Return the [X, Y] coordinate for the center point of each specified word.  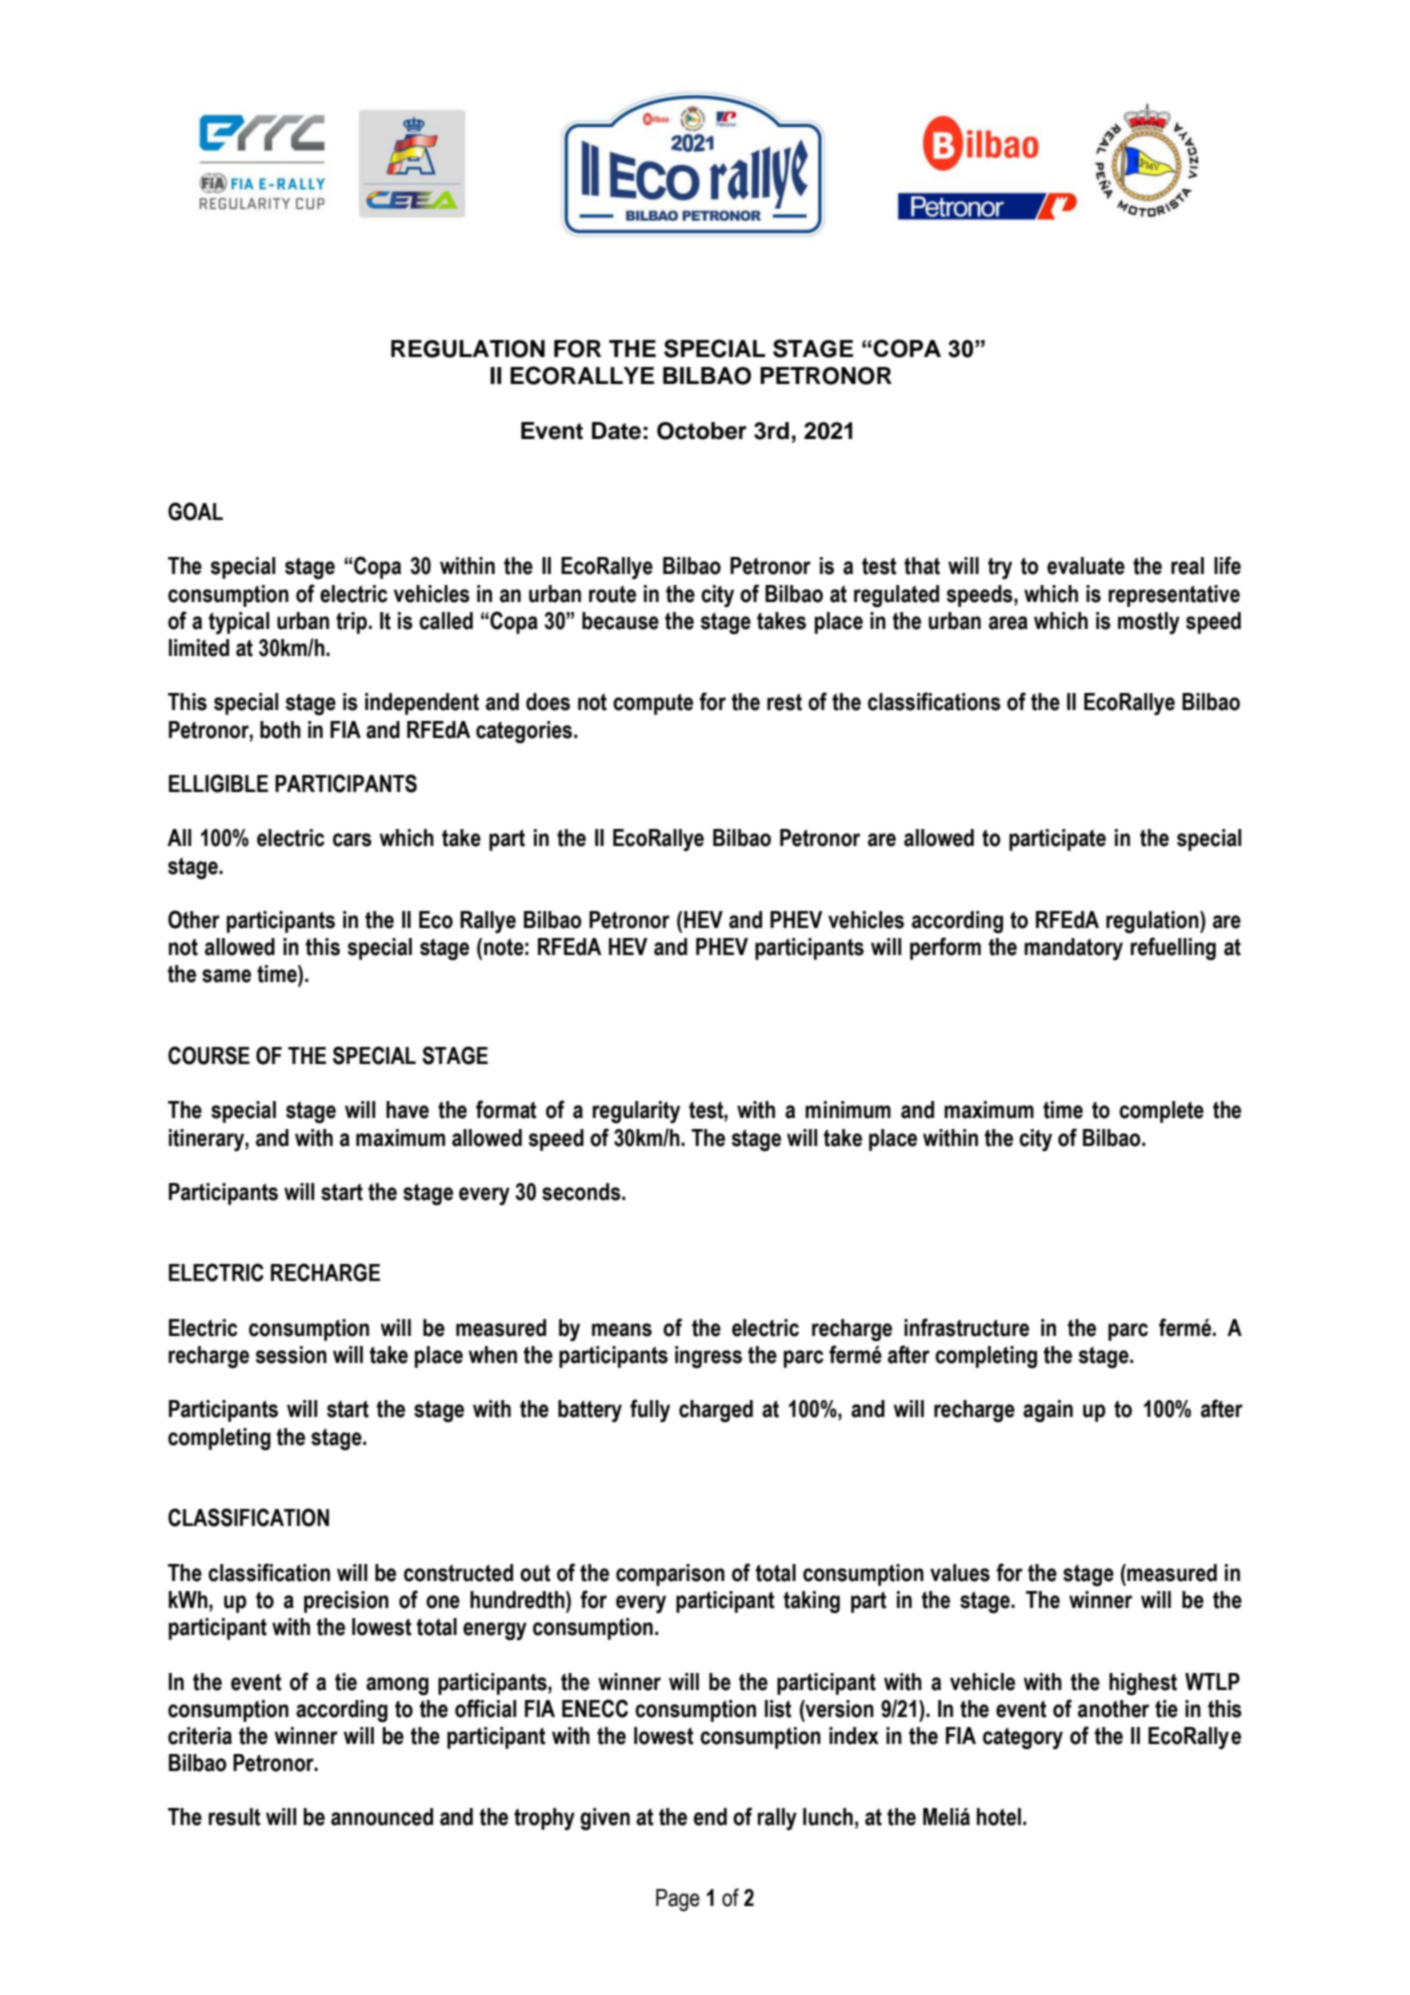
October [702, 431]
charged [716, 1411]
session [291, 1355]
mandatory [1073, 949]
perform [945, 948]
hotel [999, 1817]
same [226, 976]
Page [678, 1900]
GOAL [195, 511]
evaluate [1086, 566]
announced [382, 1817]
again [1048, 1411]
